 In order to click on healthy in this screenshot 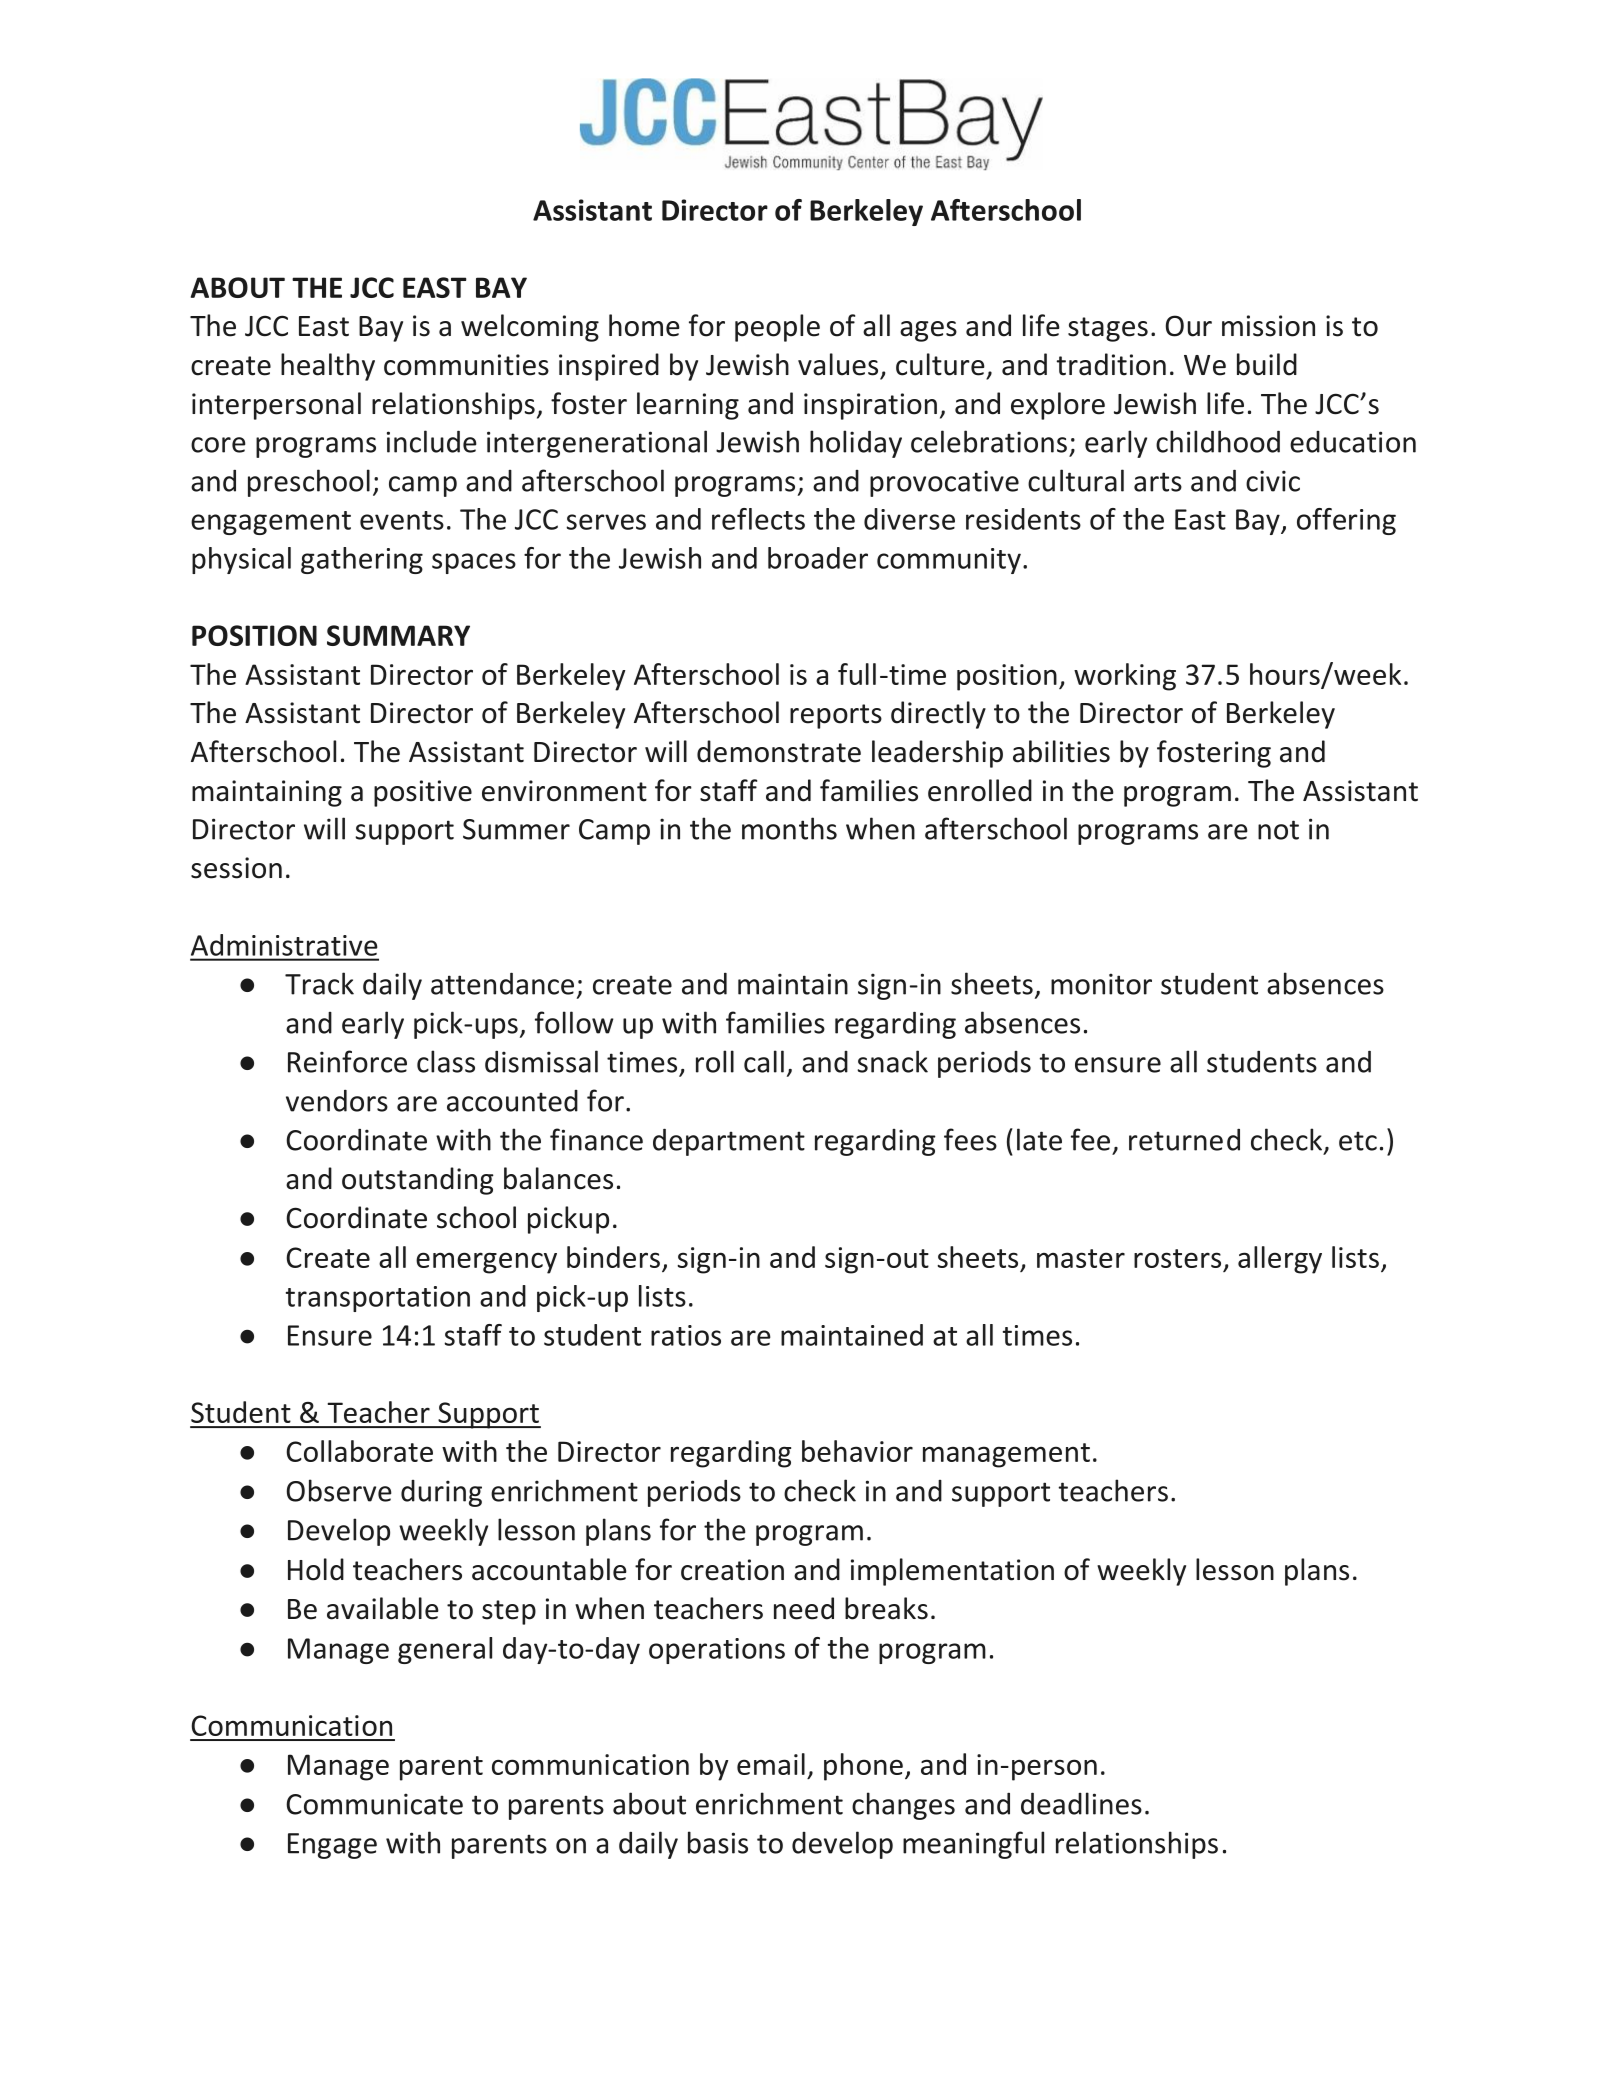, I will do `click(328, 367)`.
